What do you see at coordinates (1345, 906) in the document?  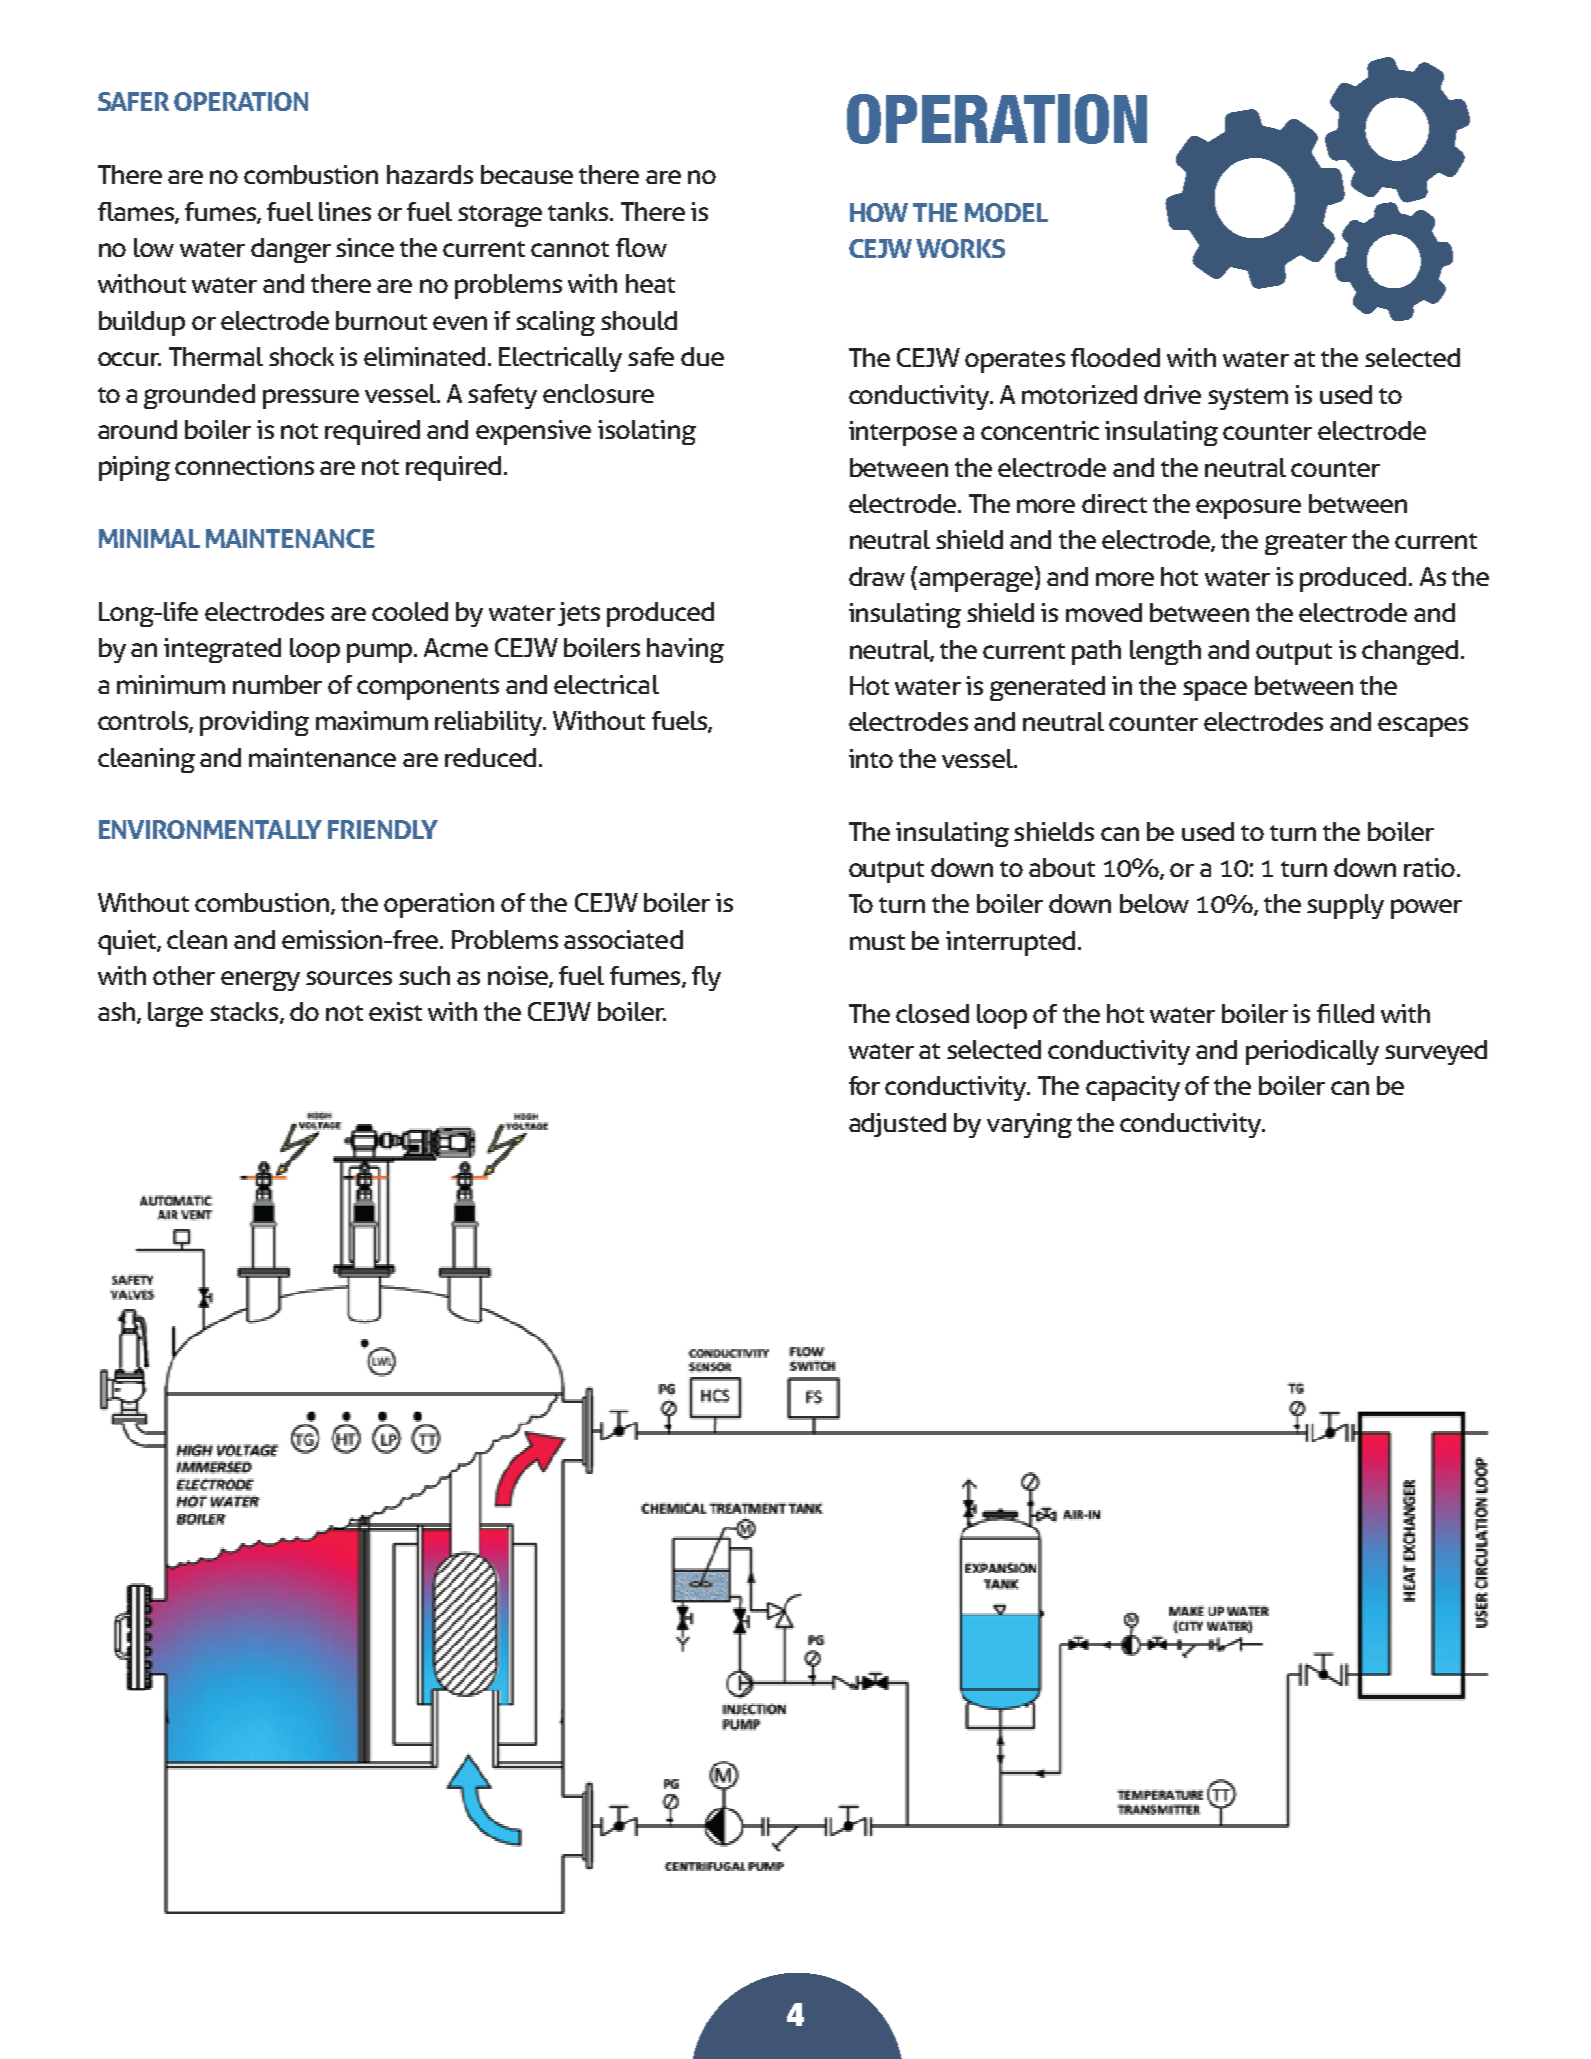 I see `supply` at bounding box center [1345, 906].
